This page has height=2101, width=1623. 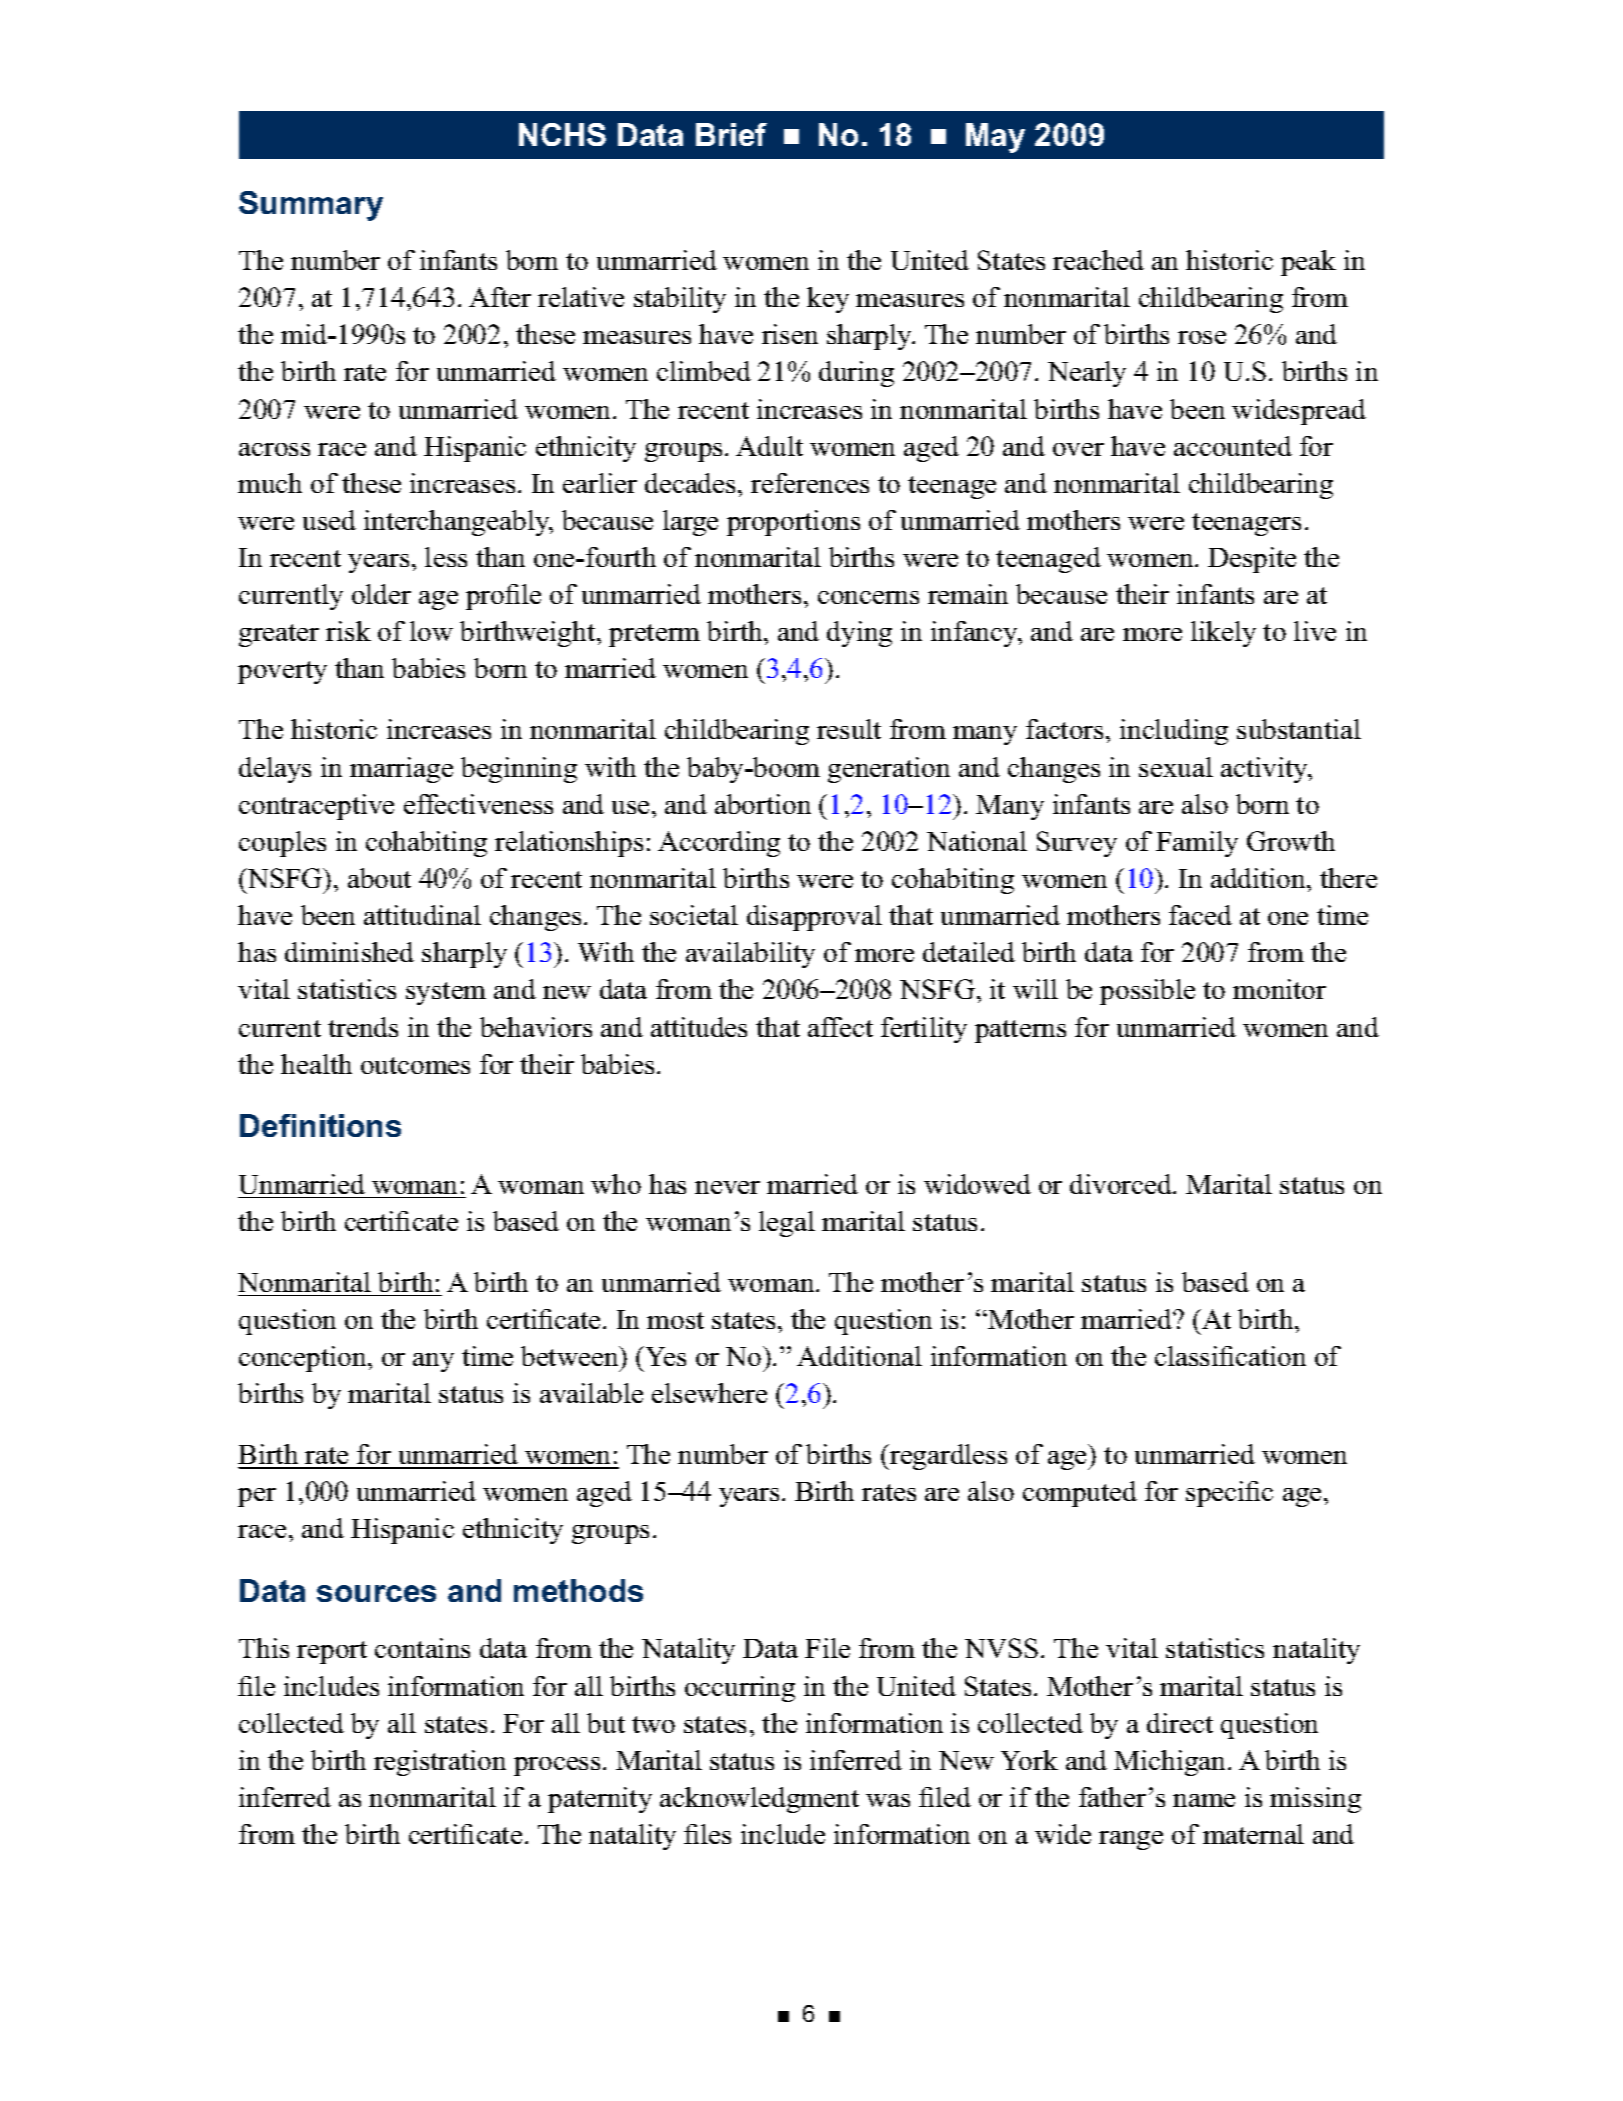 I want to click on affect, so click(x=840, y=1027).
